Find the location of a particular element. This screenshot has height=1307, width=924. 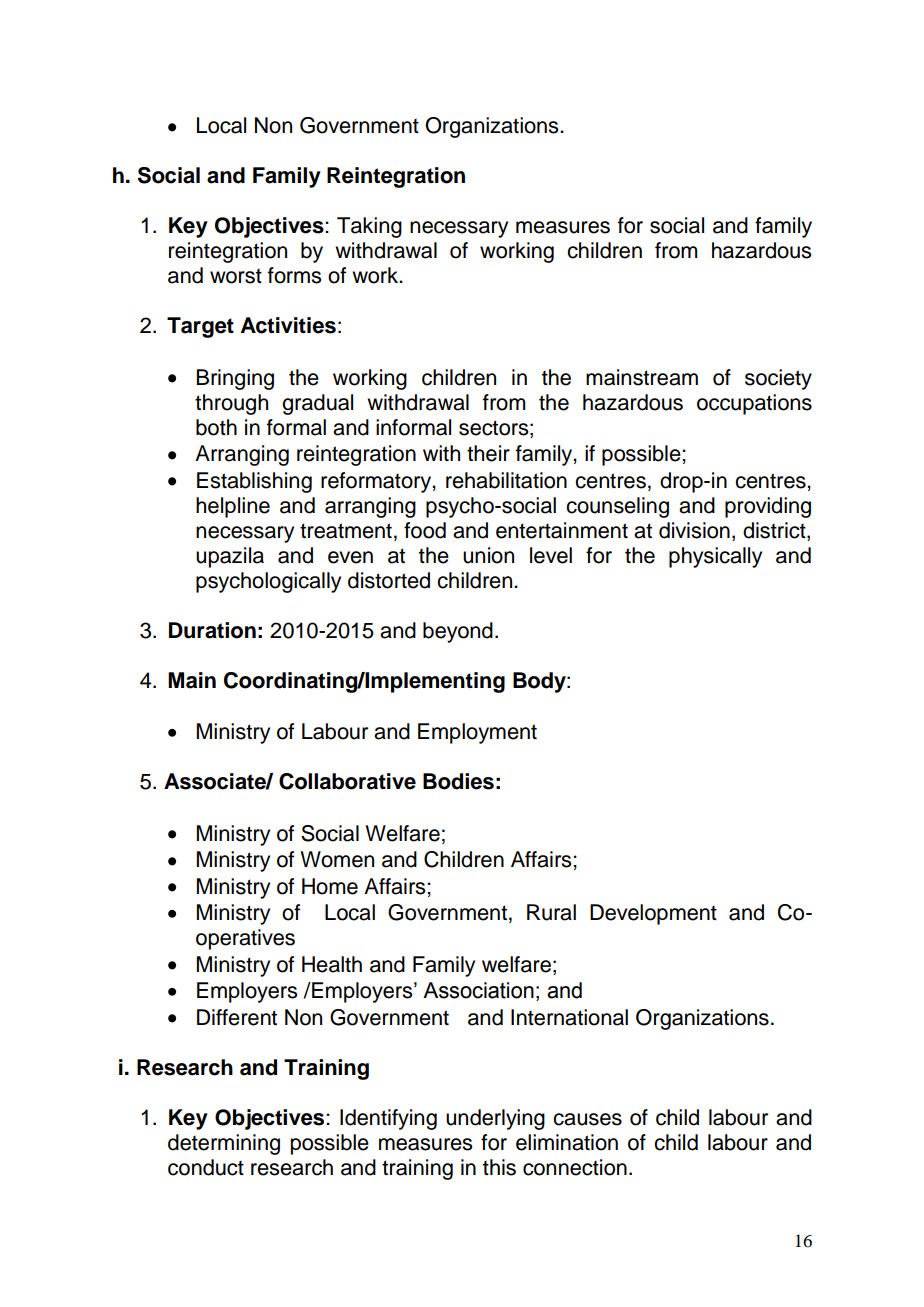

forms is located at coordinates (294, 275).
